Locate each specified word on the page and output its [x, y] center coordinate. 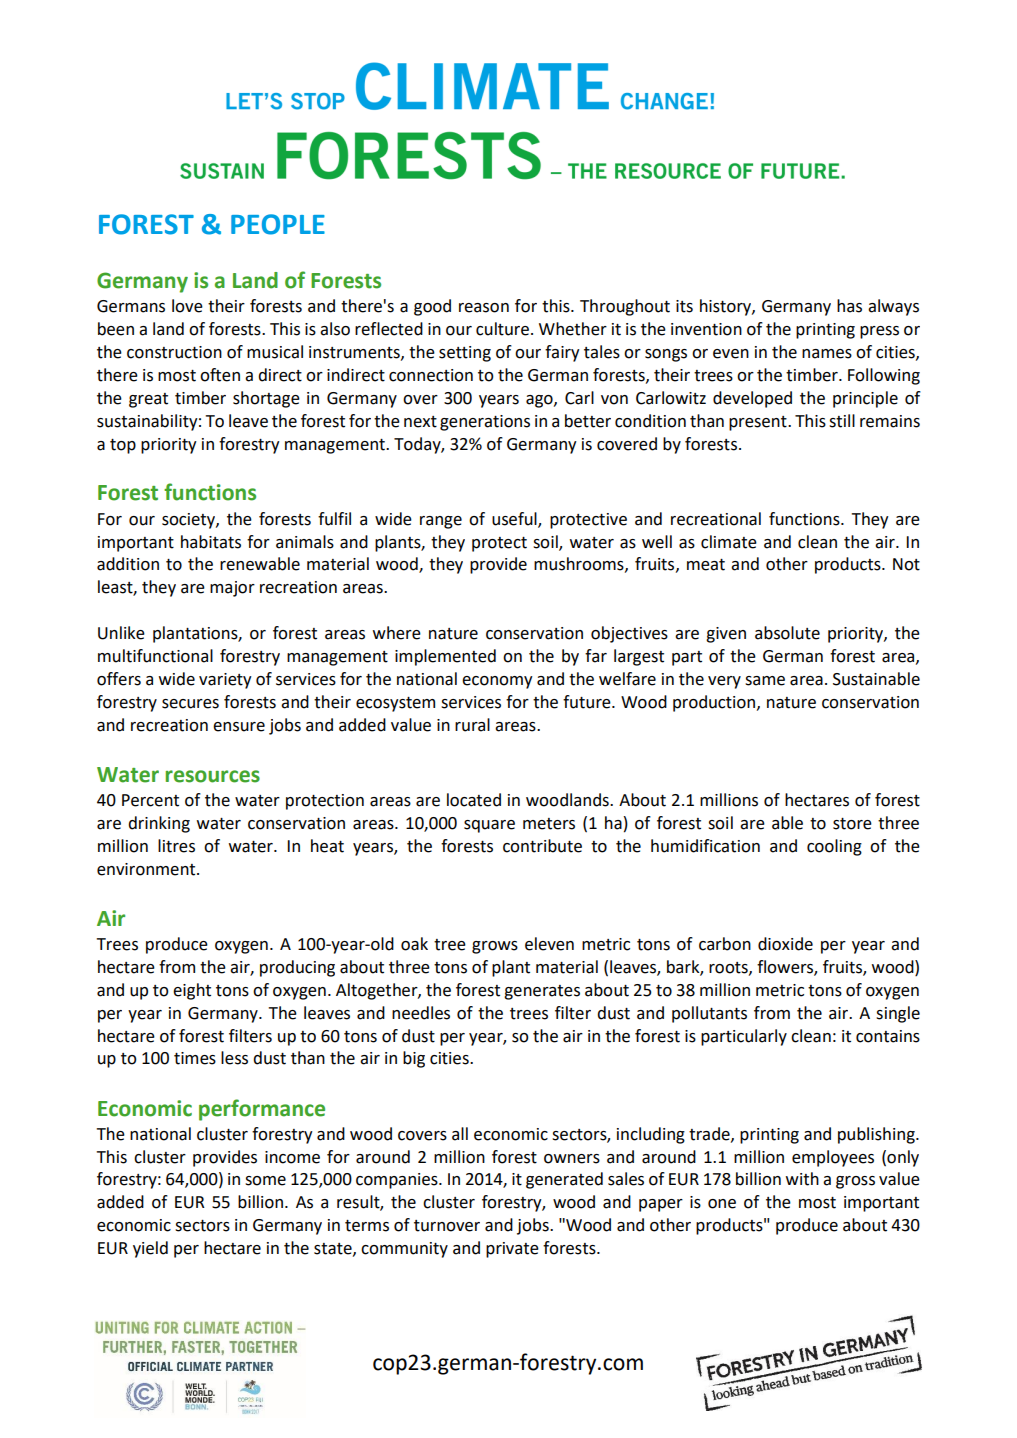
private [512, 1250]
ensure [239, 727]
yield [150, 1249]
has [849, 306]
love [187, 306]
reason [484, 308]
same [765, 681]
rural [472, 725]
